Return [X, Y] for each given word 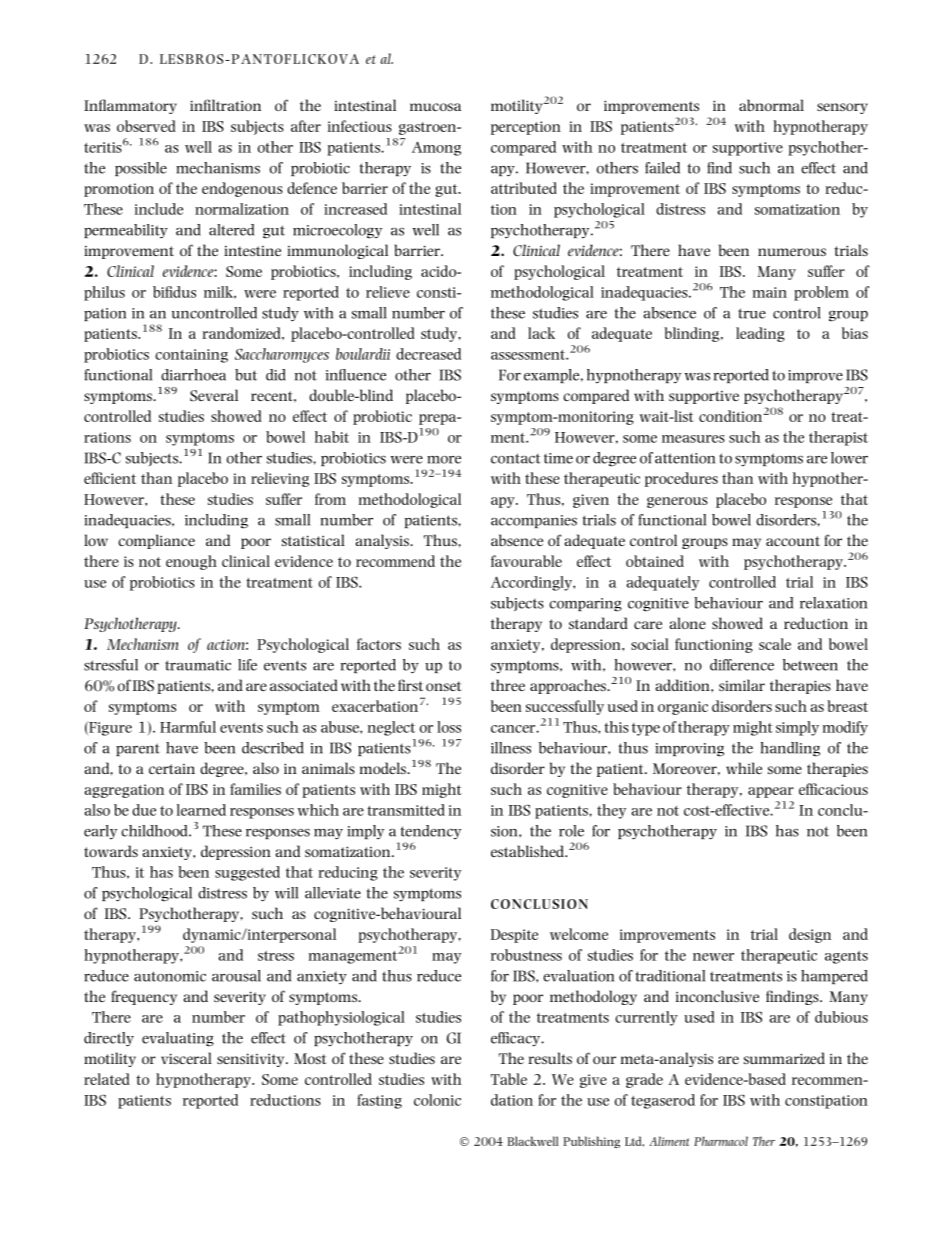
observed [146, 126]
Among [436, 148]
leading [760, 334]
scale [775, 644]
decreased [428, 354]
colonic [437, 1100]
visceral [186, 1058]
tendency [431, 832]
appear [771, 792]
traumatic [198, 665]
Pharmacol [721, 1141]
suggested [247, 873]
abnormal [771, 105]
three [508, 685]
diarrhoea [193, 375]
